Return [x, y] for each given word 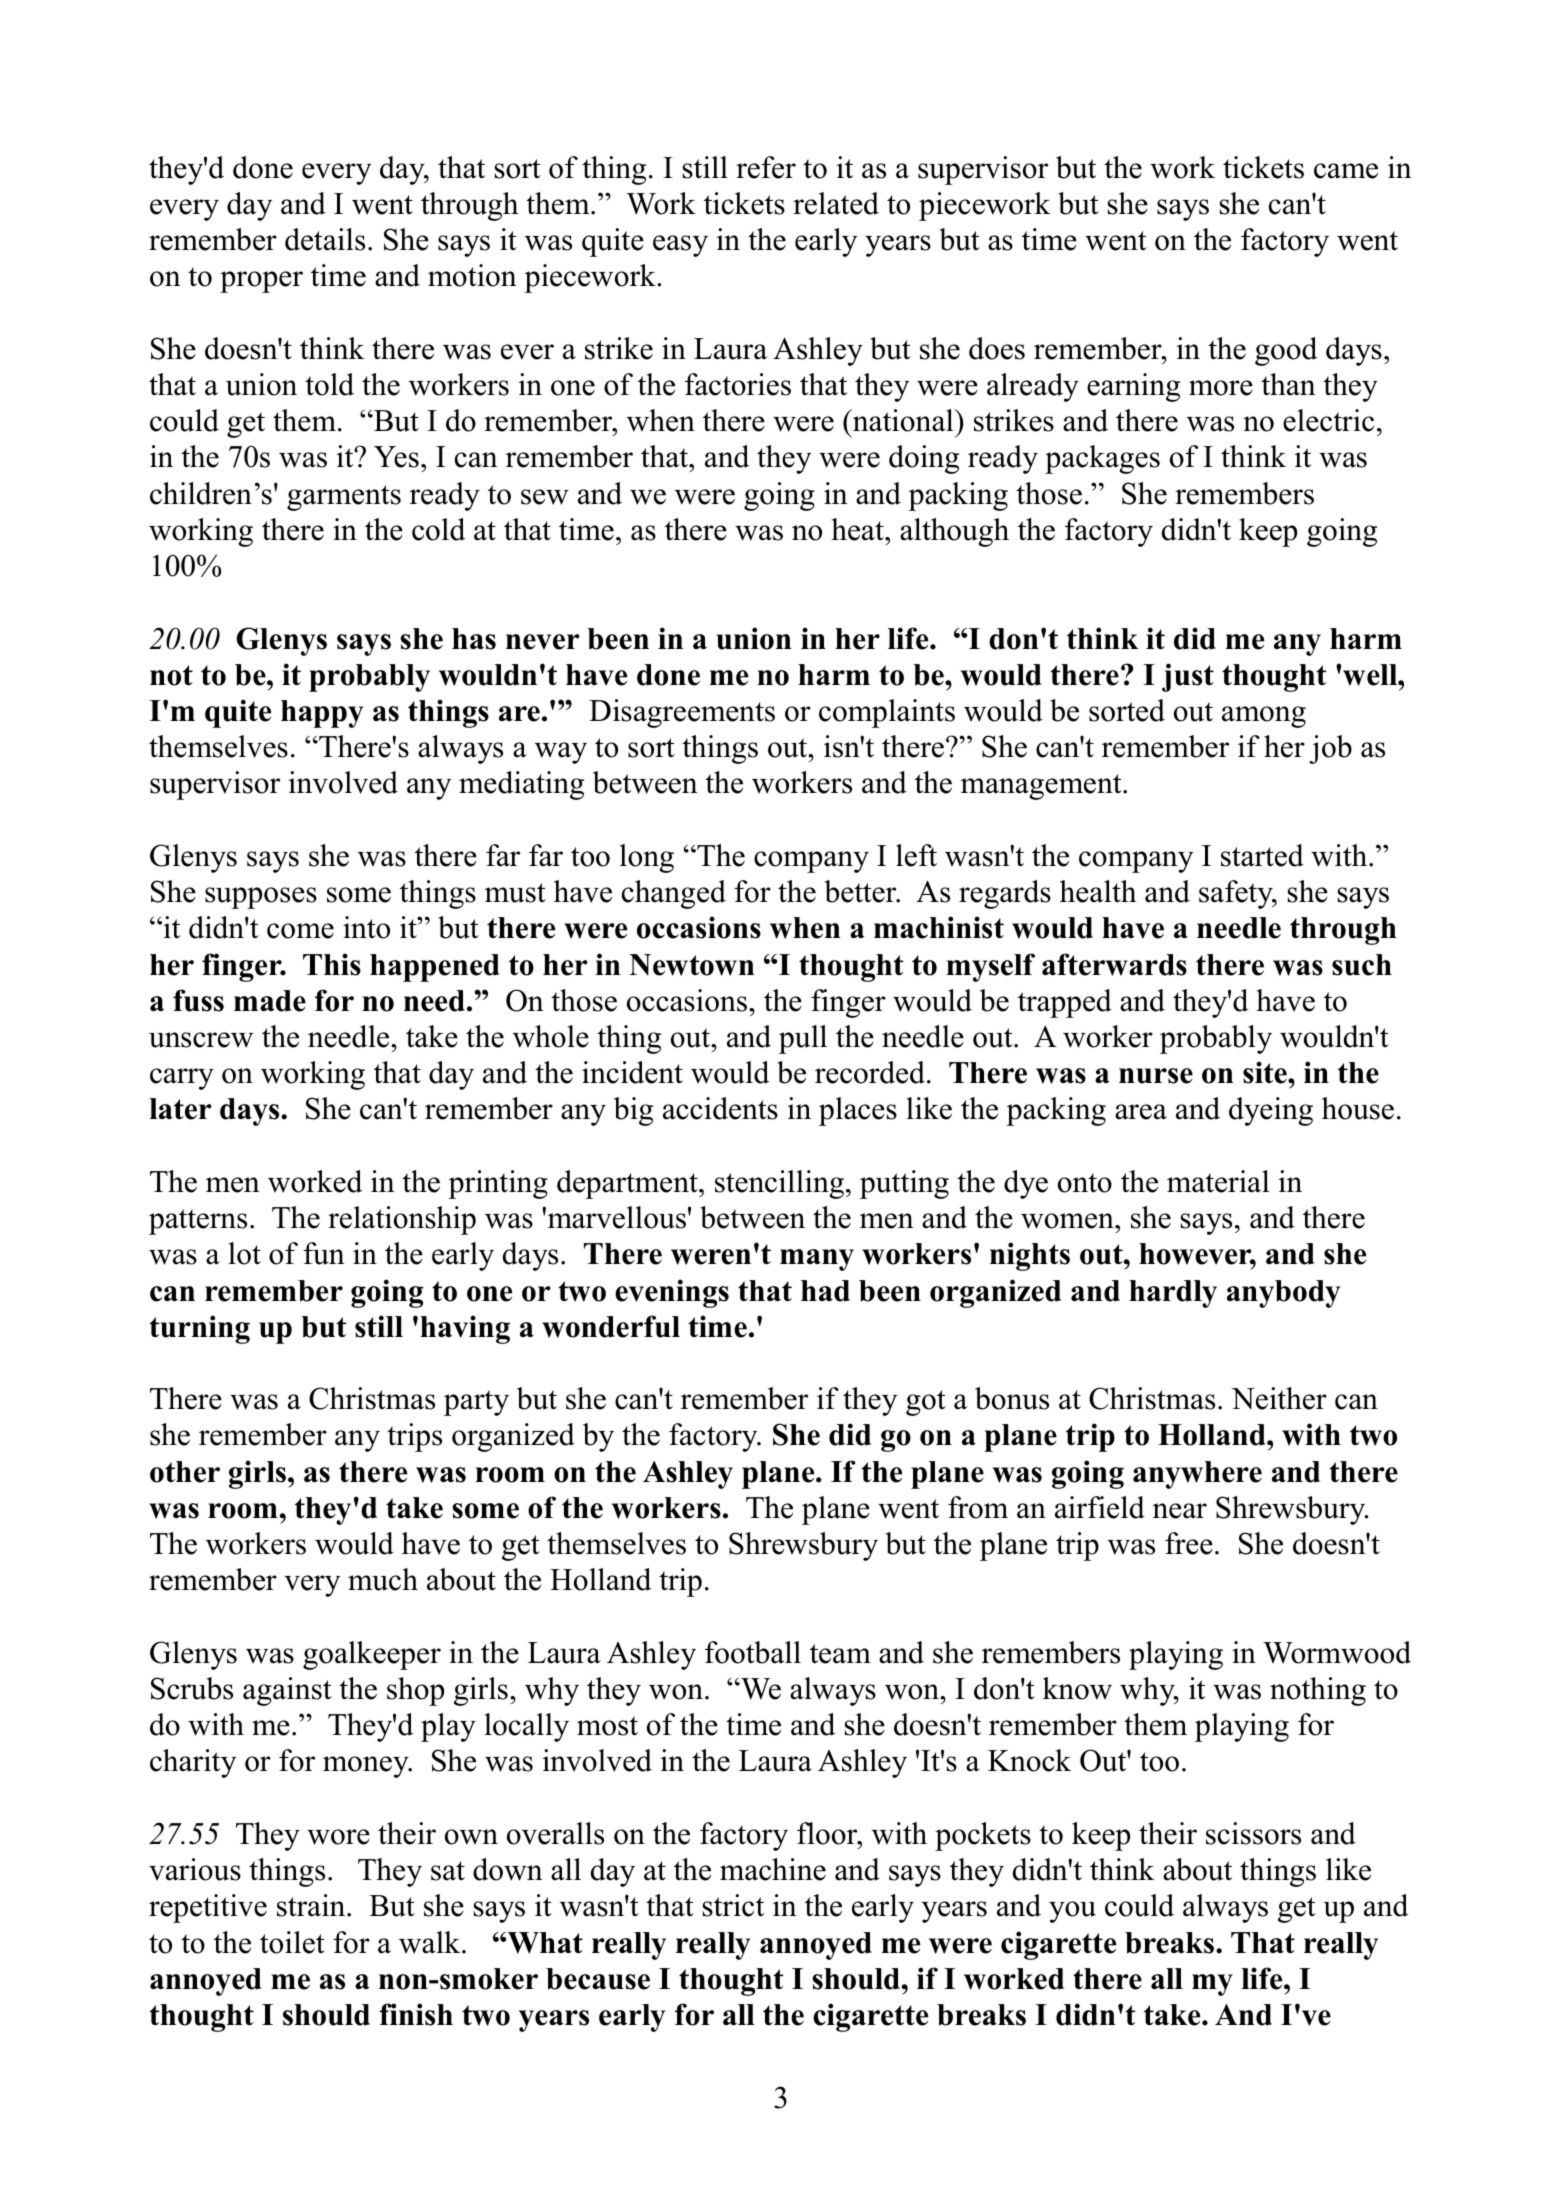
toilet [292, 1942]
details [325, 239]
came [1346, 171]
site [1266, 1072]
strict [733, 1905]
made [270, 1001]
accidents [720, 1108]
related [836, 203]
